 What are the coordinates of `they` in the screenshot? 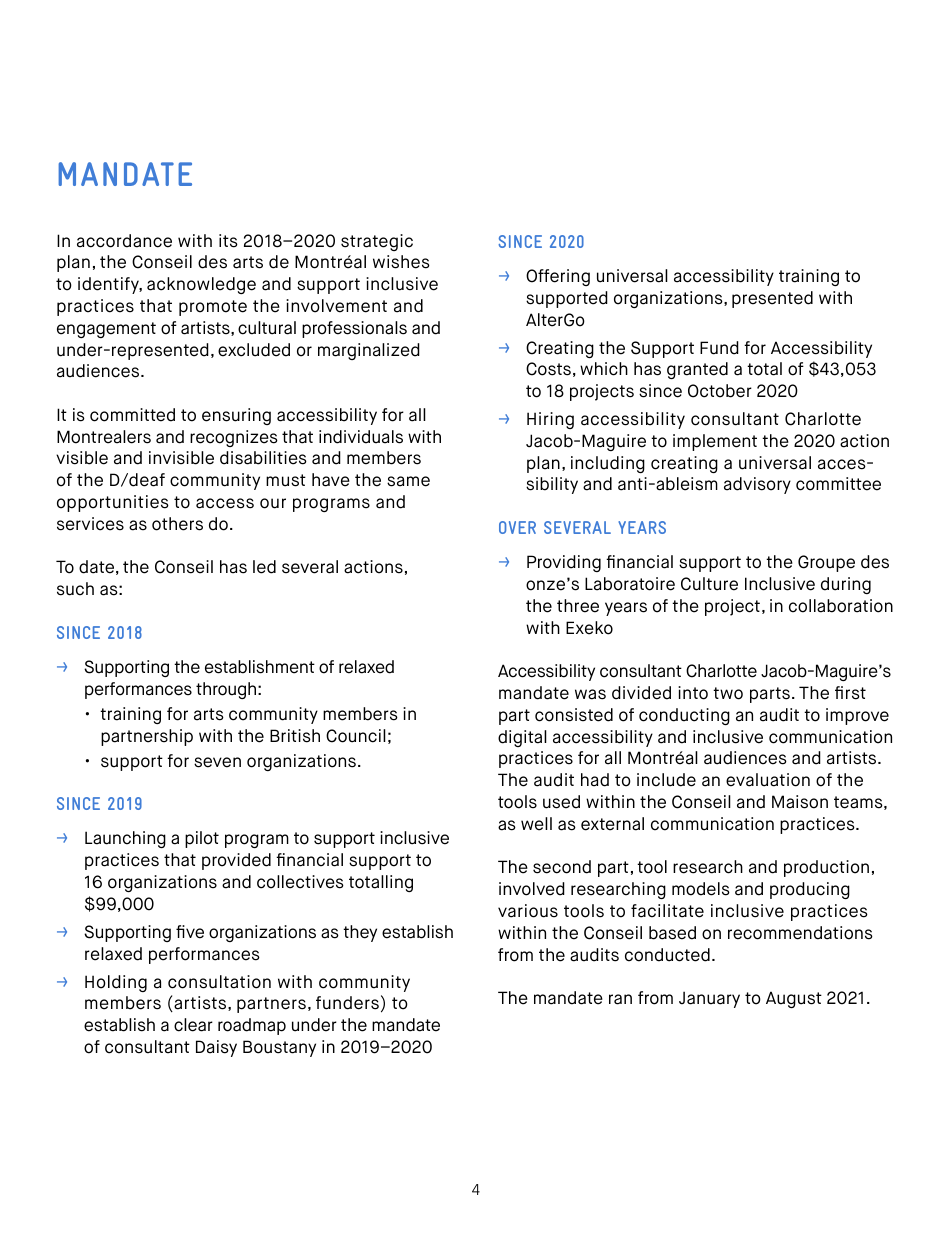 It's located at (360, 933).
